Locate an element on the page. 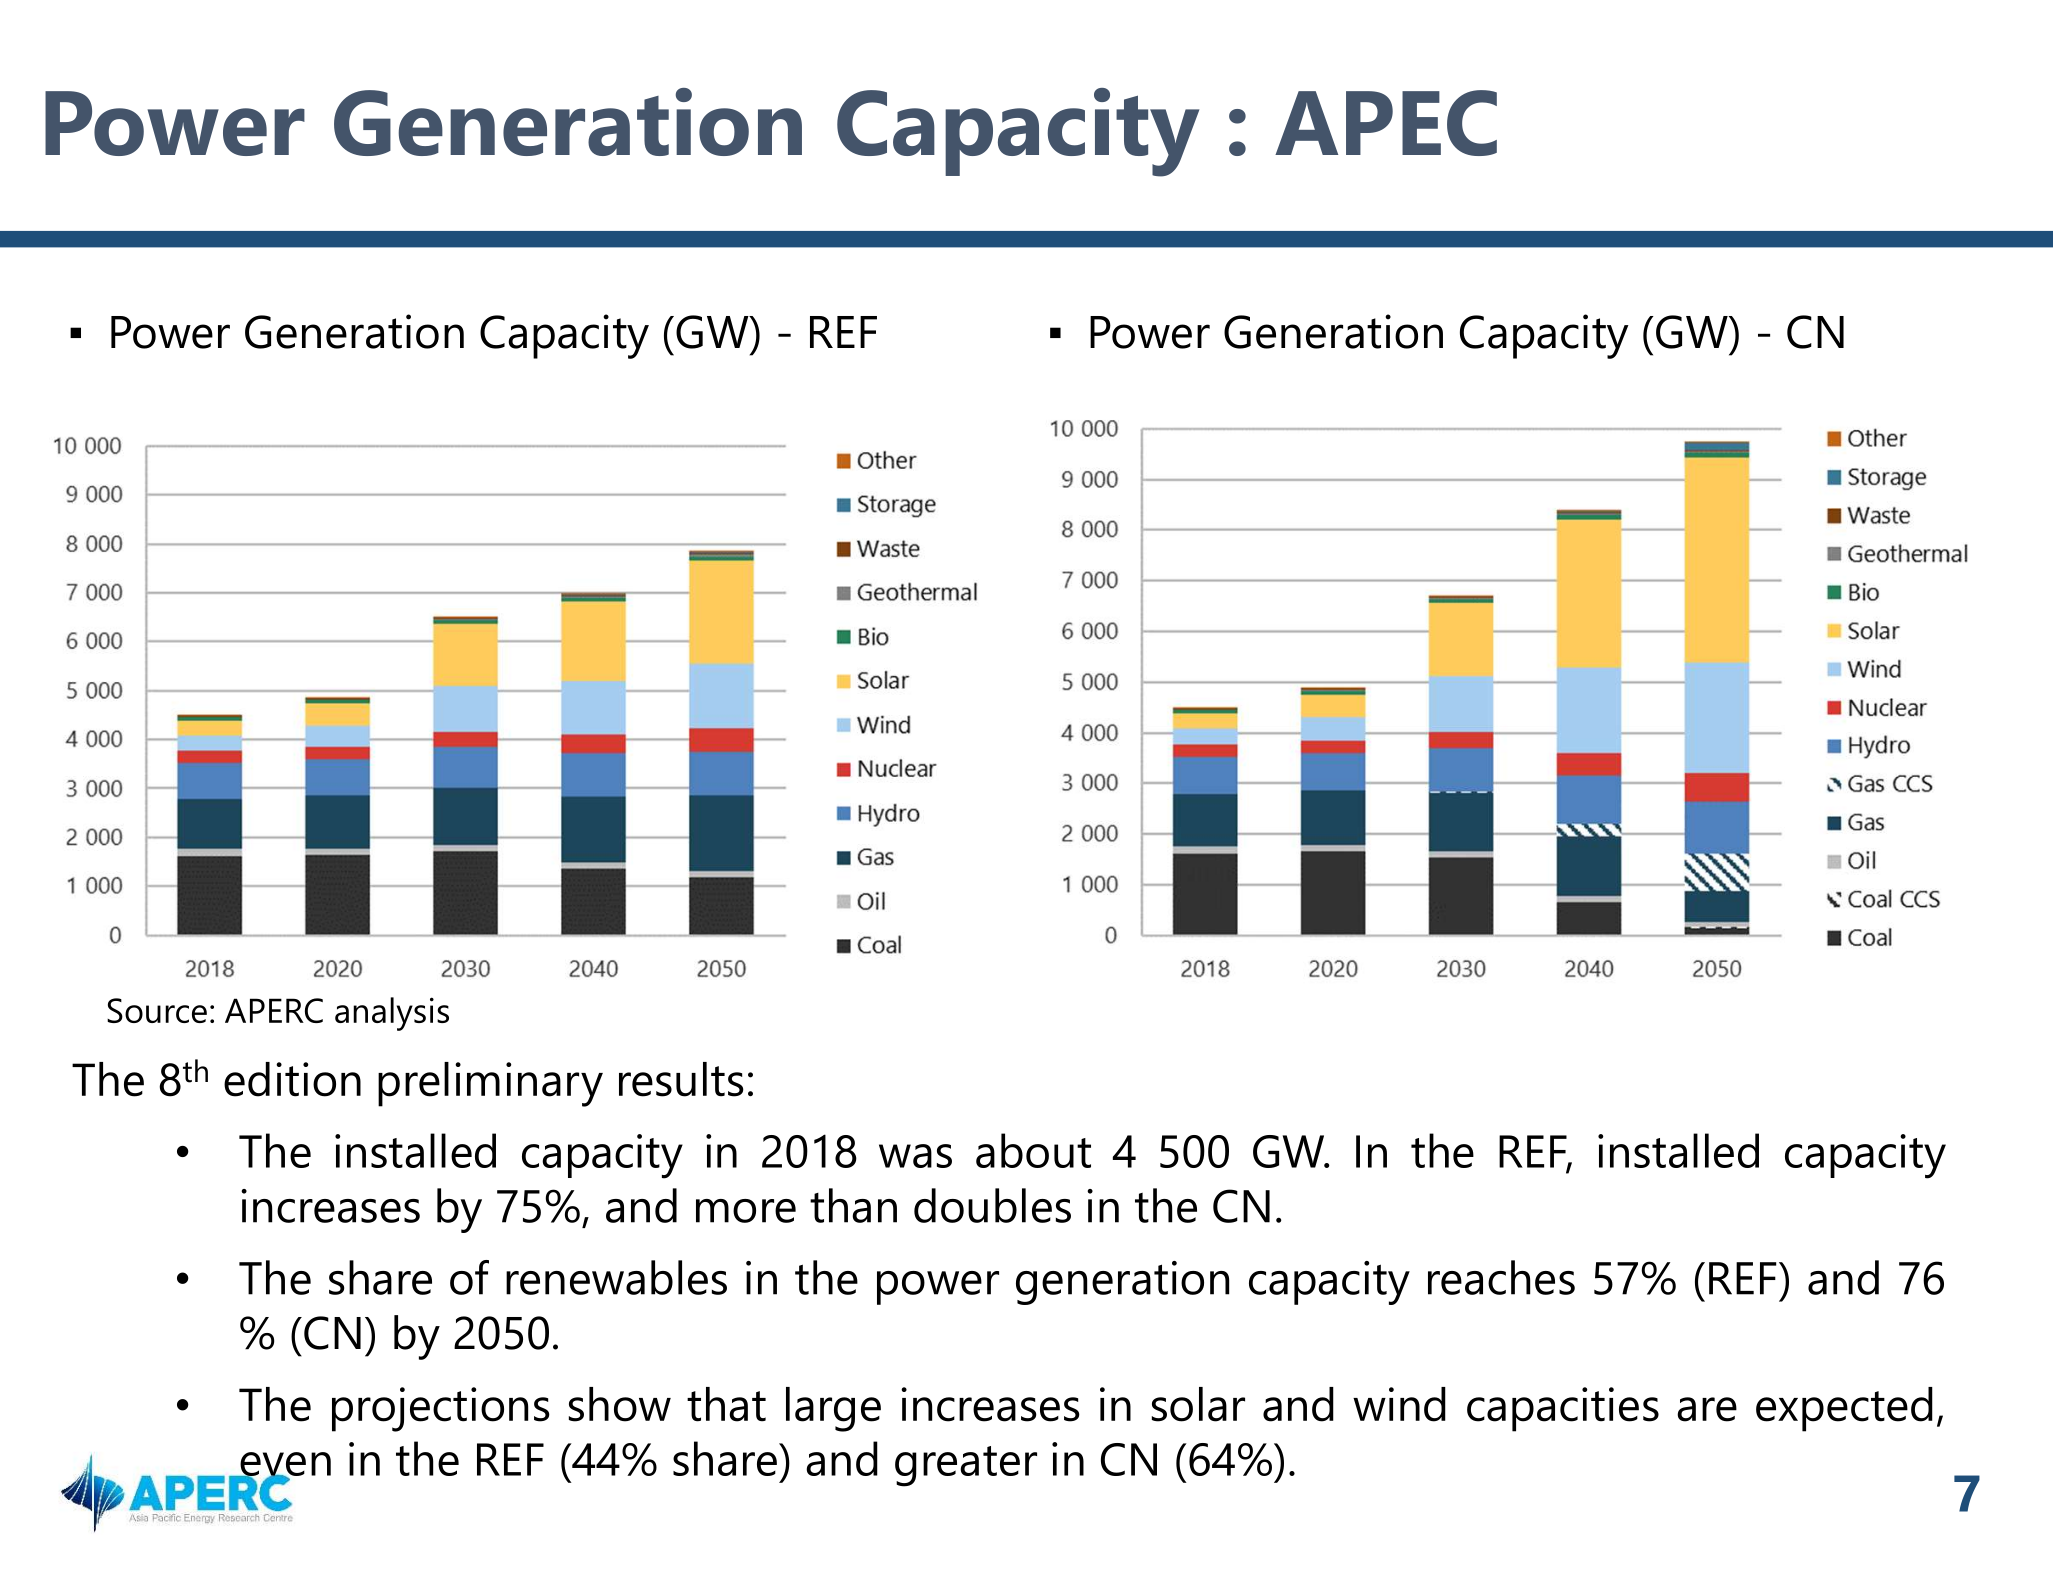  APEC is located at coordinates (1386, 123).
